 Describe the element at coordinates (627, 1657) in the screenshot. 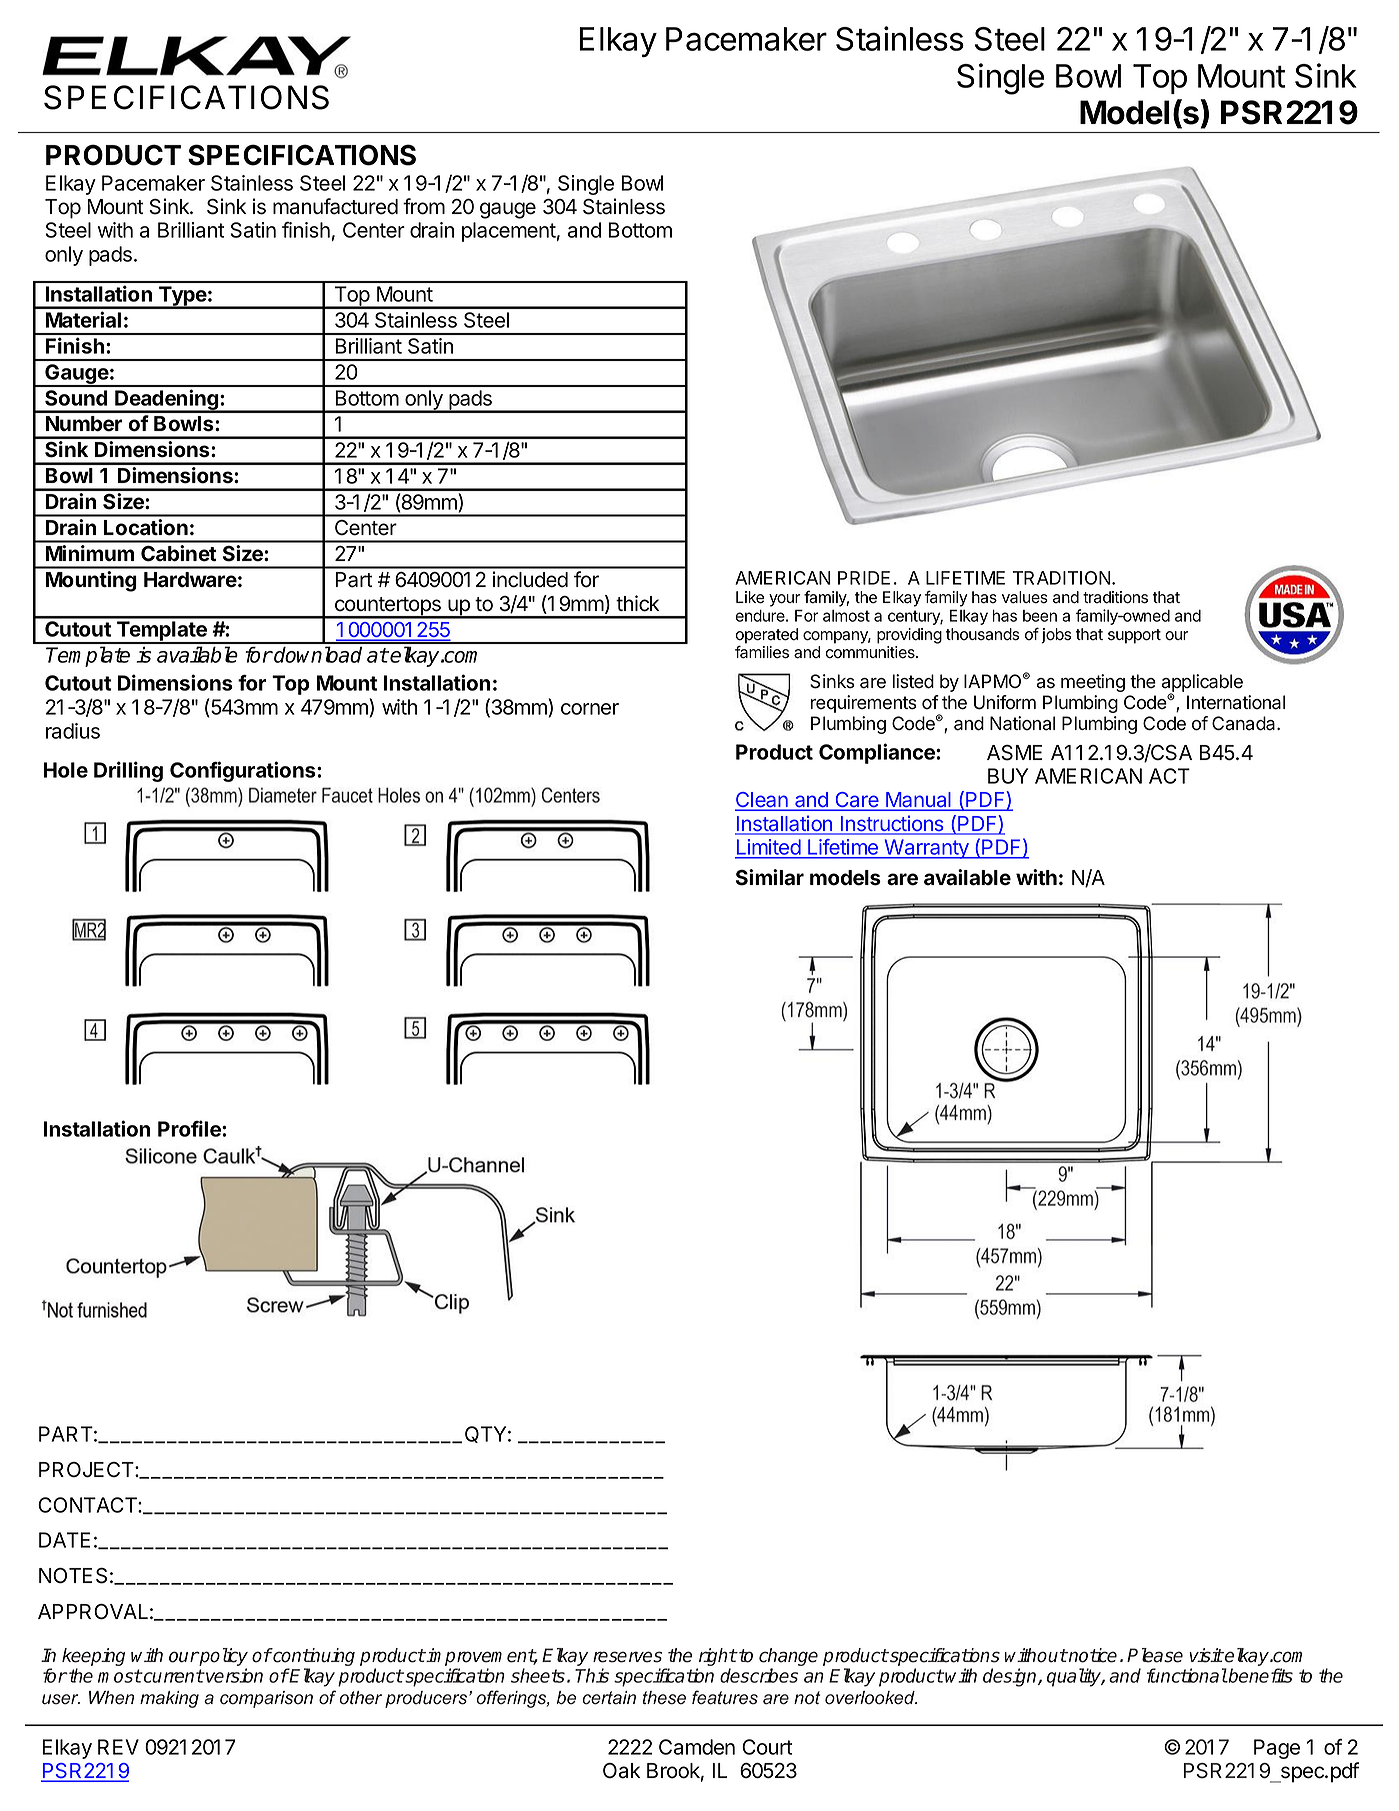

I see `reserves` at that location.
